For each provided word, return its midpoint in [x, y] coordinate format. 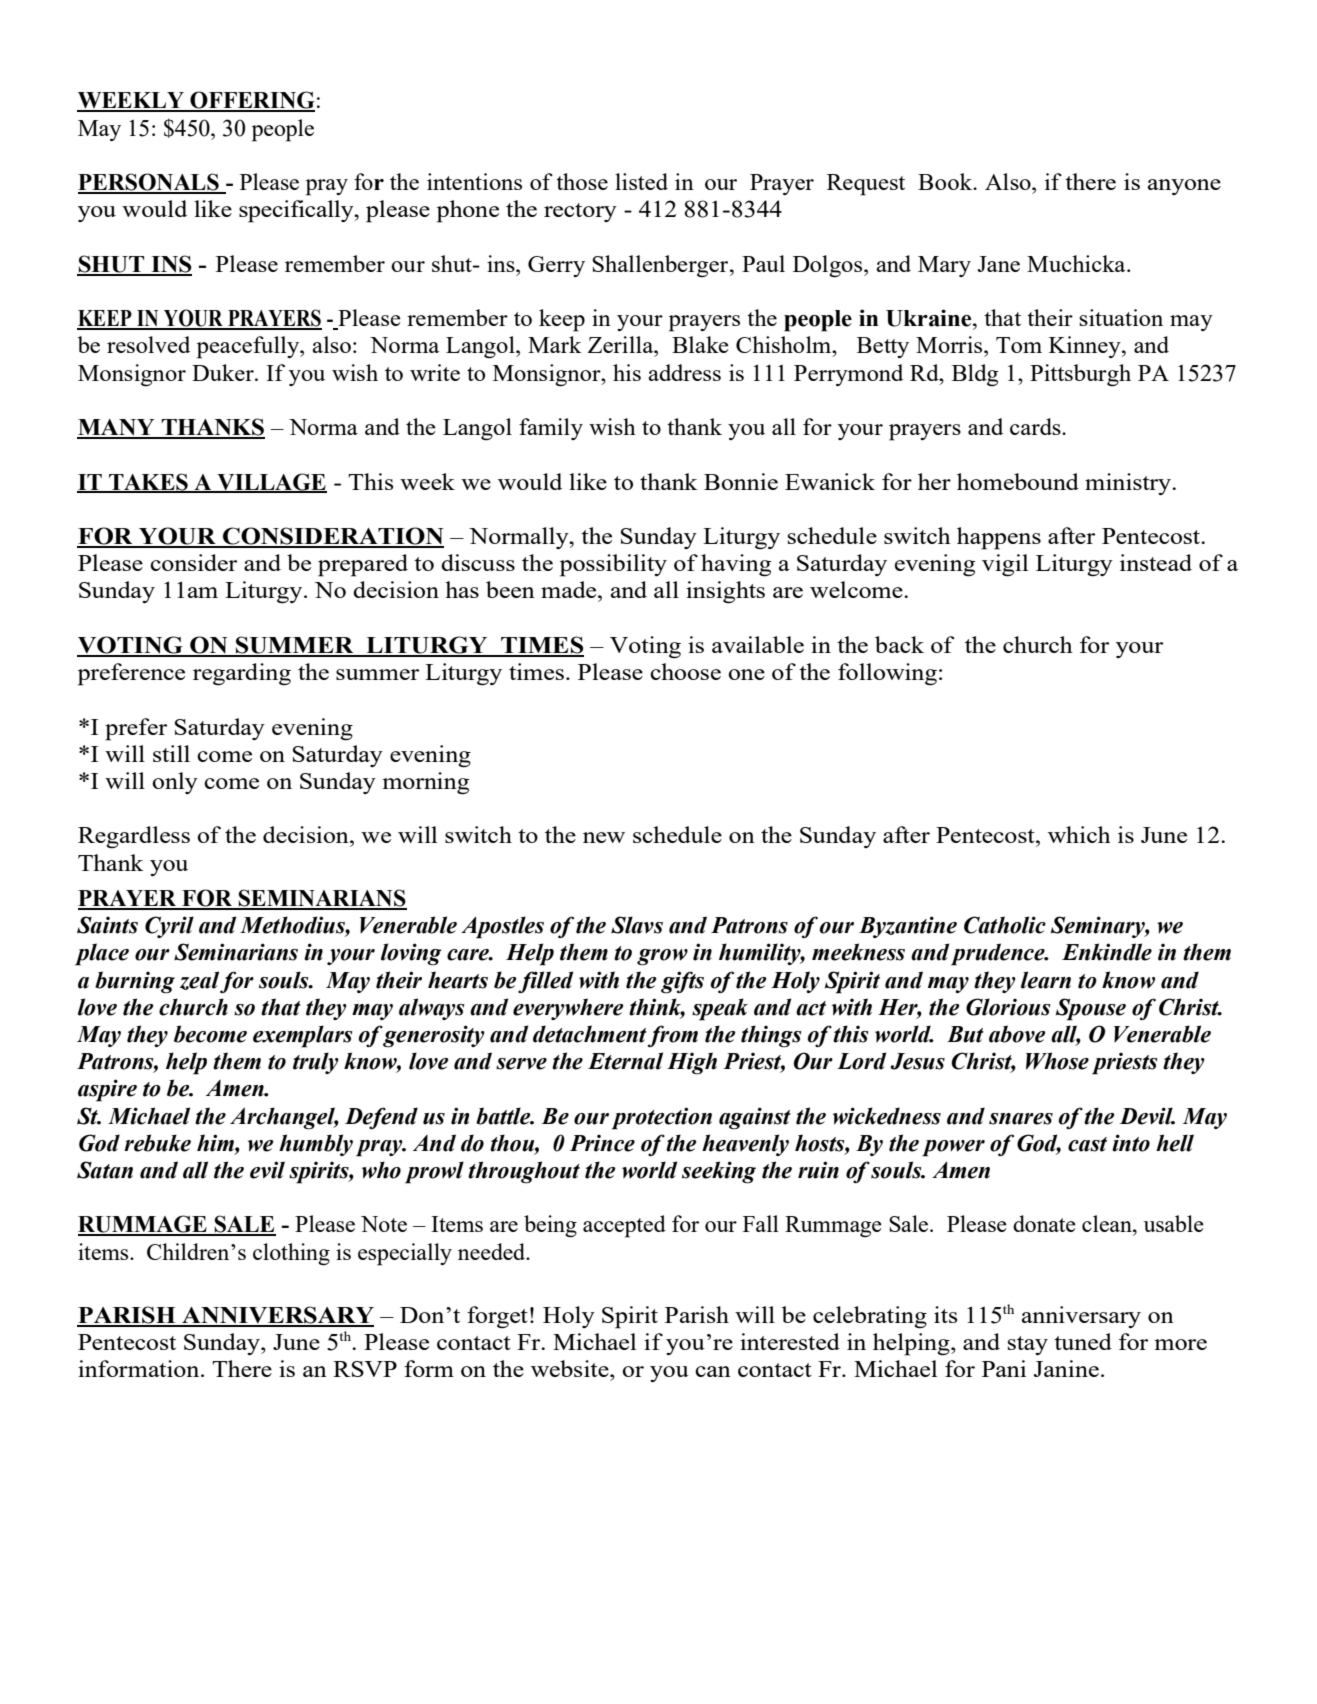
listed [641, 181]
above [1017, 1034]
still [171, 753]
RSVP [365, 1369]
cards [1036, 426]
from [673, 1036]
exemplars [303, 1036]
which [1079, 834]
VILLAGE [271, 482]
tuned [1083, 1341]
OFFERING [251, 101]
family [551, 429]
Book [946, 181]
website [571, 1368]
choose [685, 671]
